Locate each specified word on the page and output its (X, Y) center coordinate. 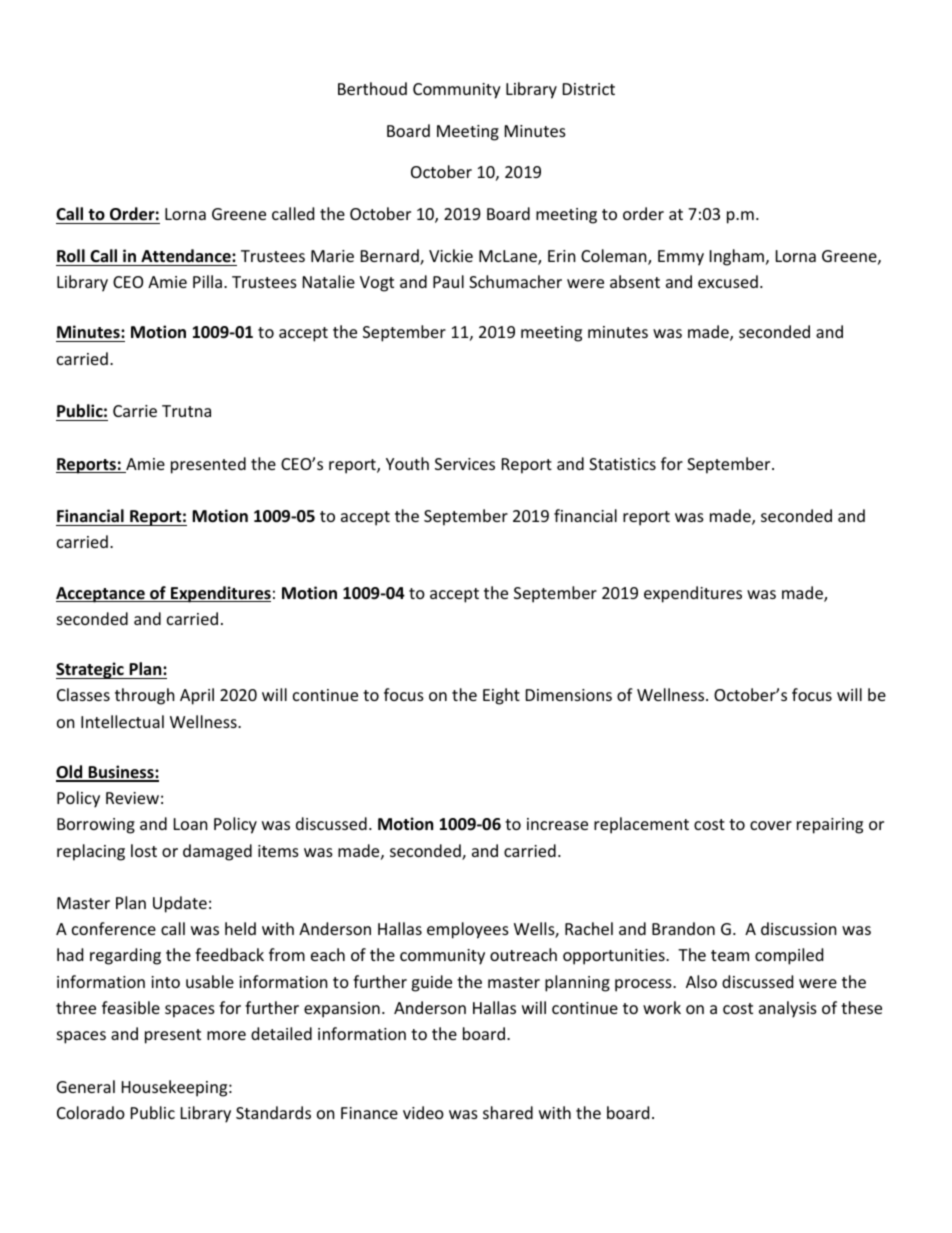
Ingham (737, 257)
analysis (788, 1009)
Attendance (187, 256)
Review (132, 798)
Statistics (622, 464)
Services (465, 464)
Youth (407, 463)
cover (771, 825)
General (86, 1086)
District (589, 89)
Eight (501, 696)
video (423, 1112)
